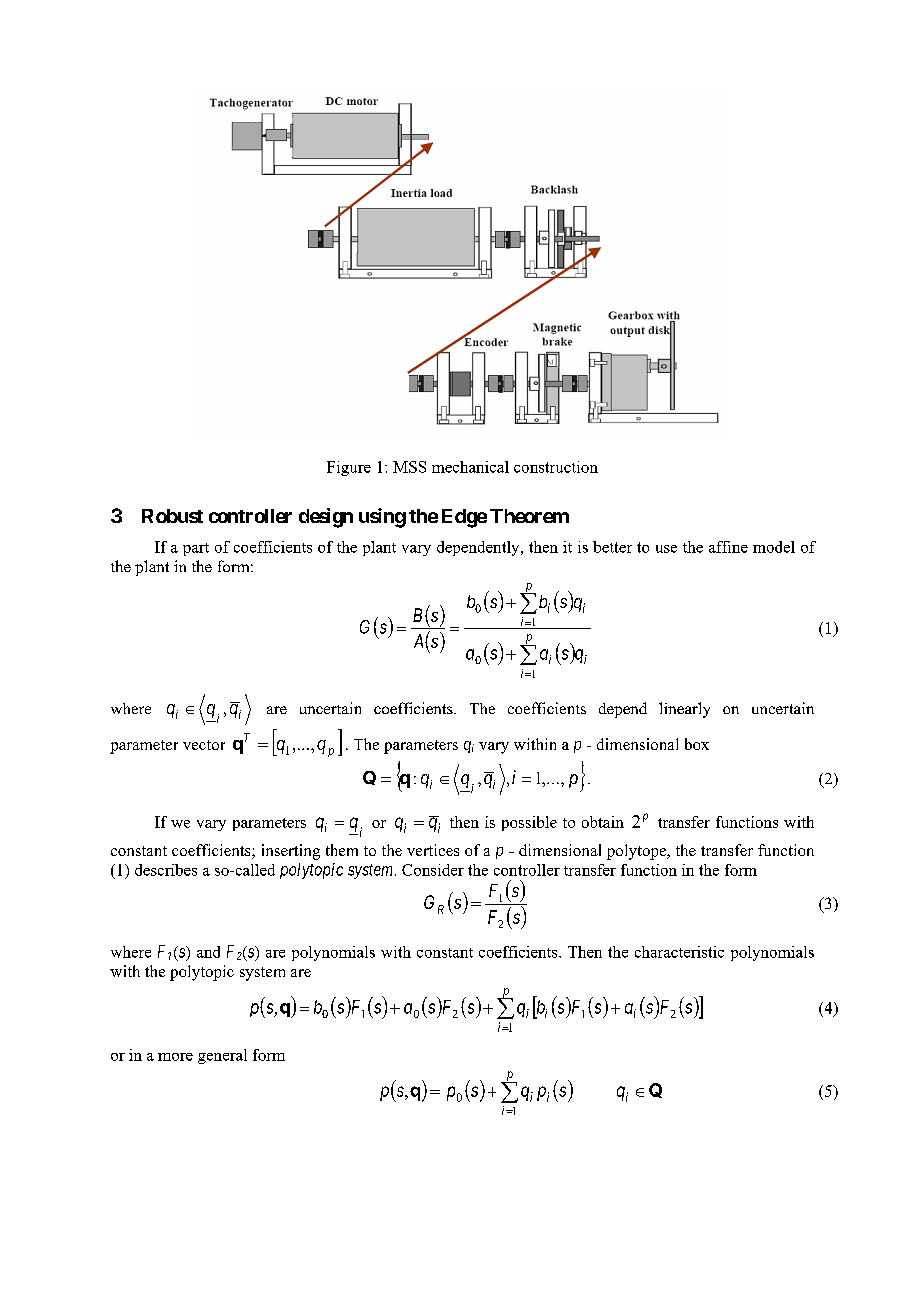  Describe the element at coordinates (196, 549) in the document. I see `part` at that location.
